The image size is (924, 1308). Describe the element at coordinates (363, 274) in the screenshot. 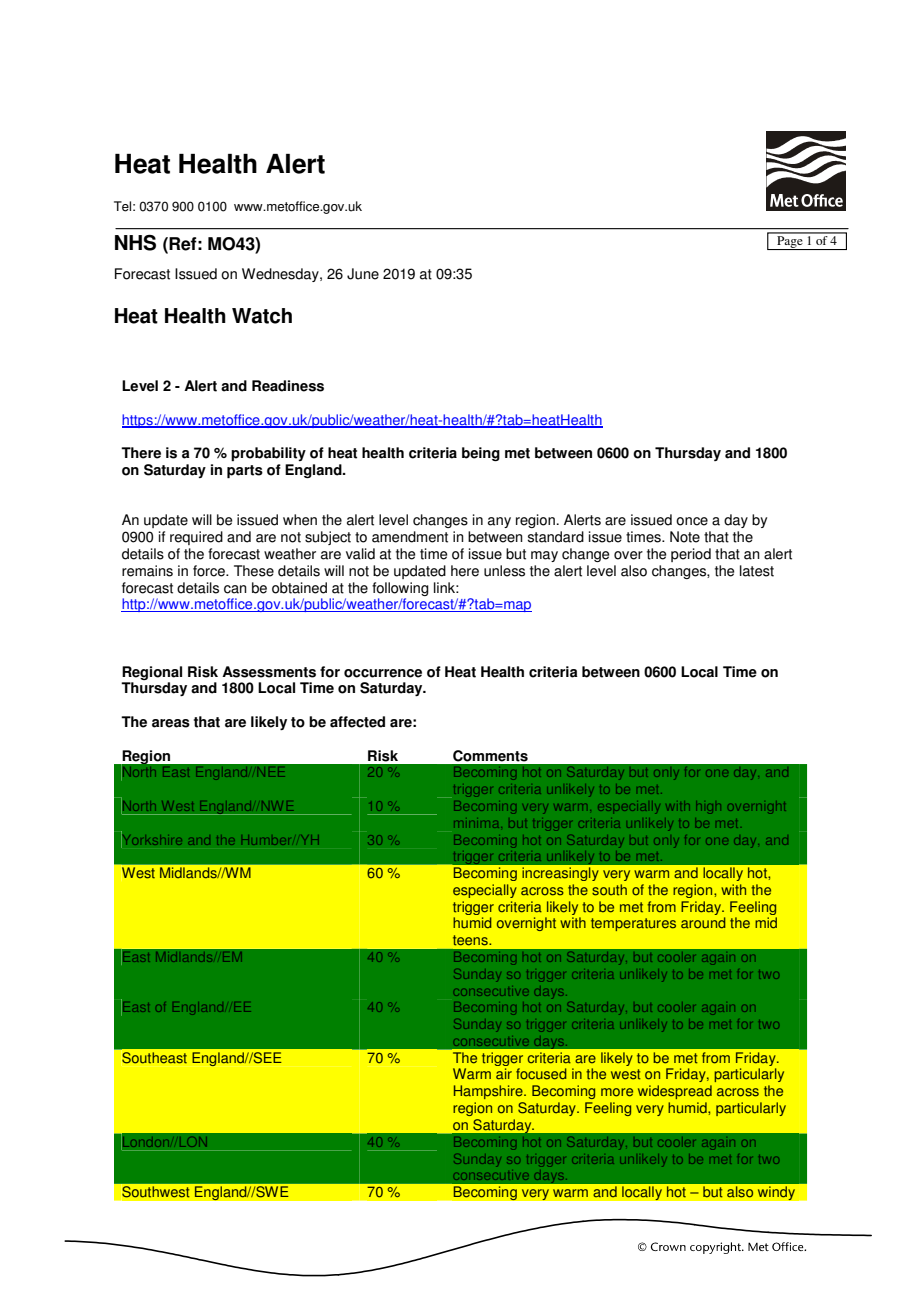

I see `June` at that location.
